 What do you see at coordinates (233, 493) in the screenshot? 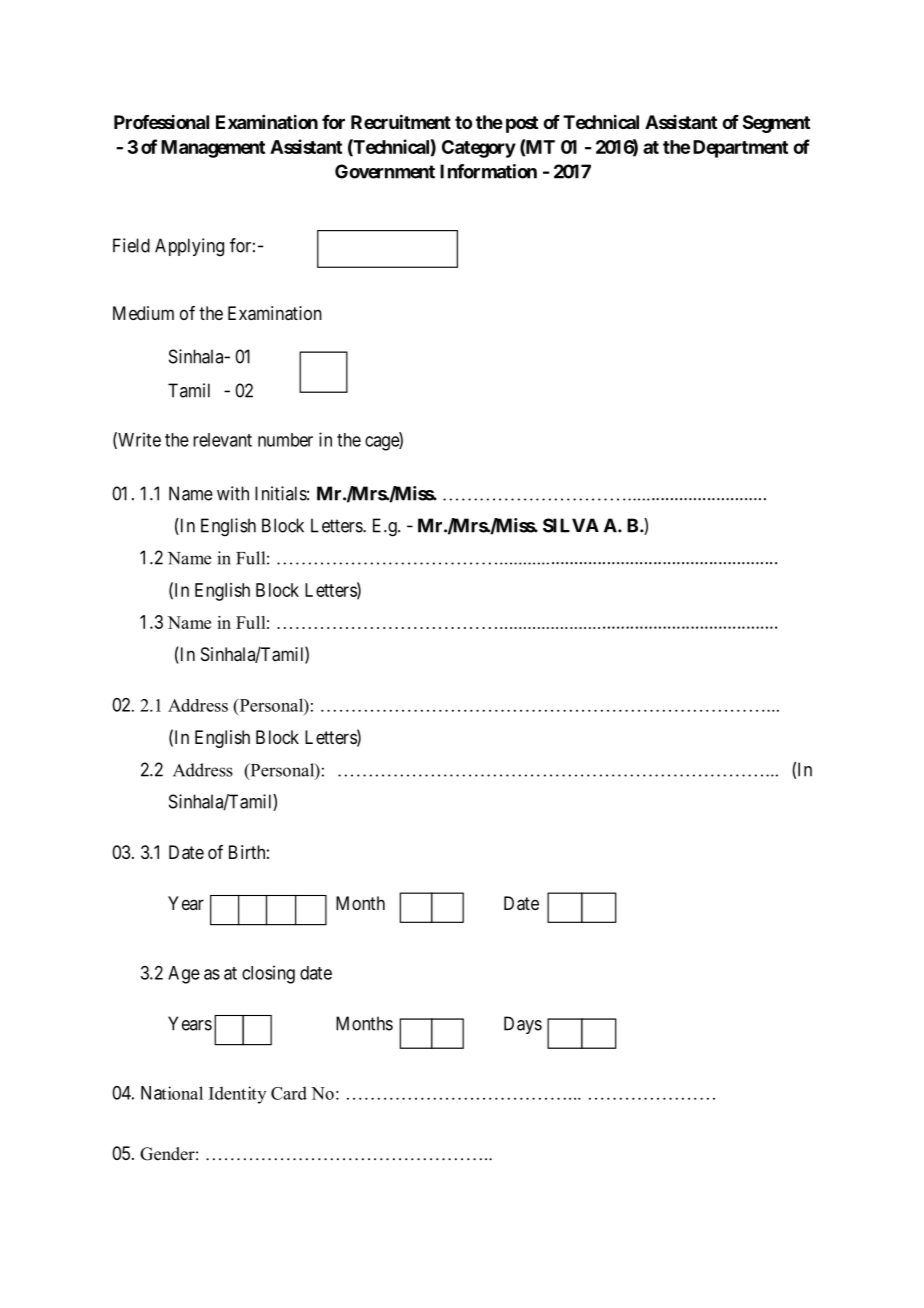
I see `with` at bounding box center [233, 493].
